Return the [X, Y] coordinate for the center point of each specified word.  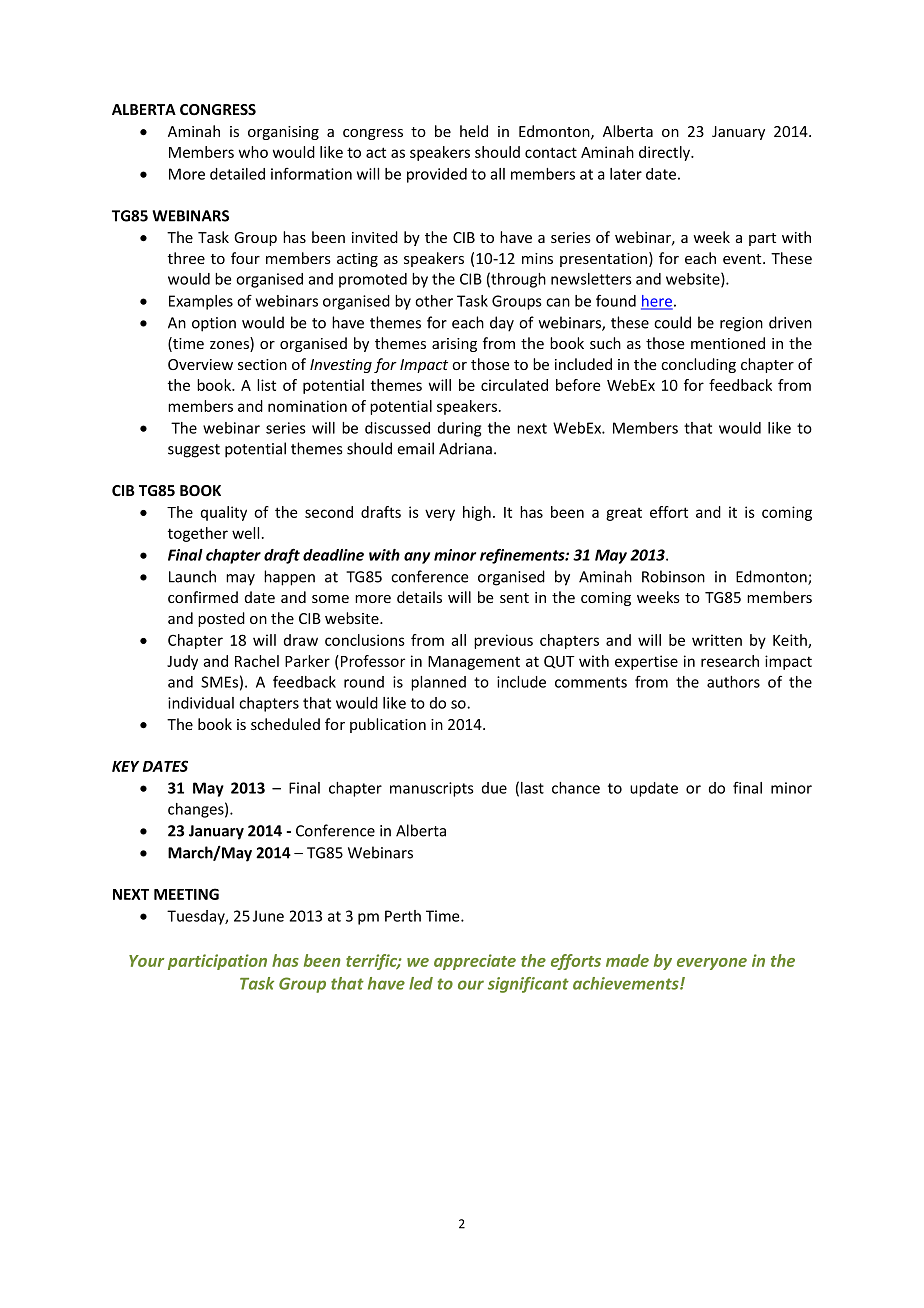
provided [437, 175]
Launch [192, 576]
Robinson [673, 576]
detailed [237, 174]
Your [146, 961]
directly [665, 153]
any [417, 558]
